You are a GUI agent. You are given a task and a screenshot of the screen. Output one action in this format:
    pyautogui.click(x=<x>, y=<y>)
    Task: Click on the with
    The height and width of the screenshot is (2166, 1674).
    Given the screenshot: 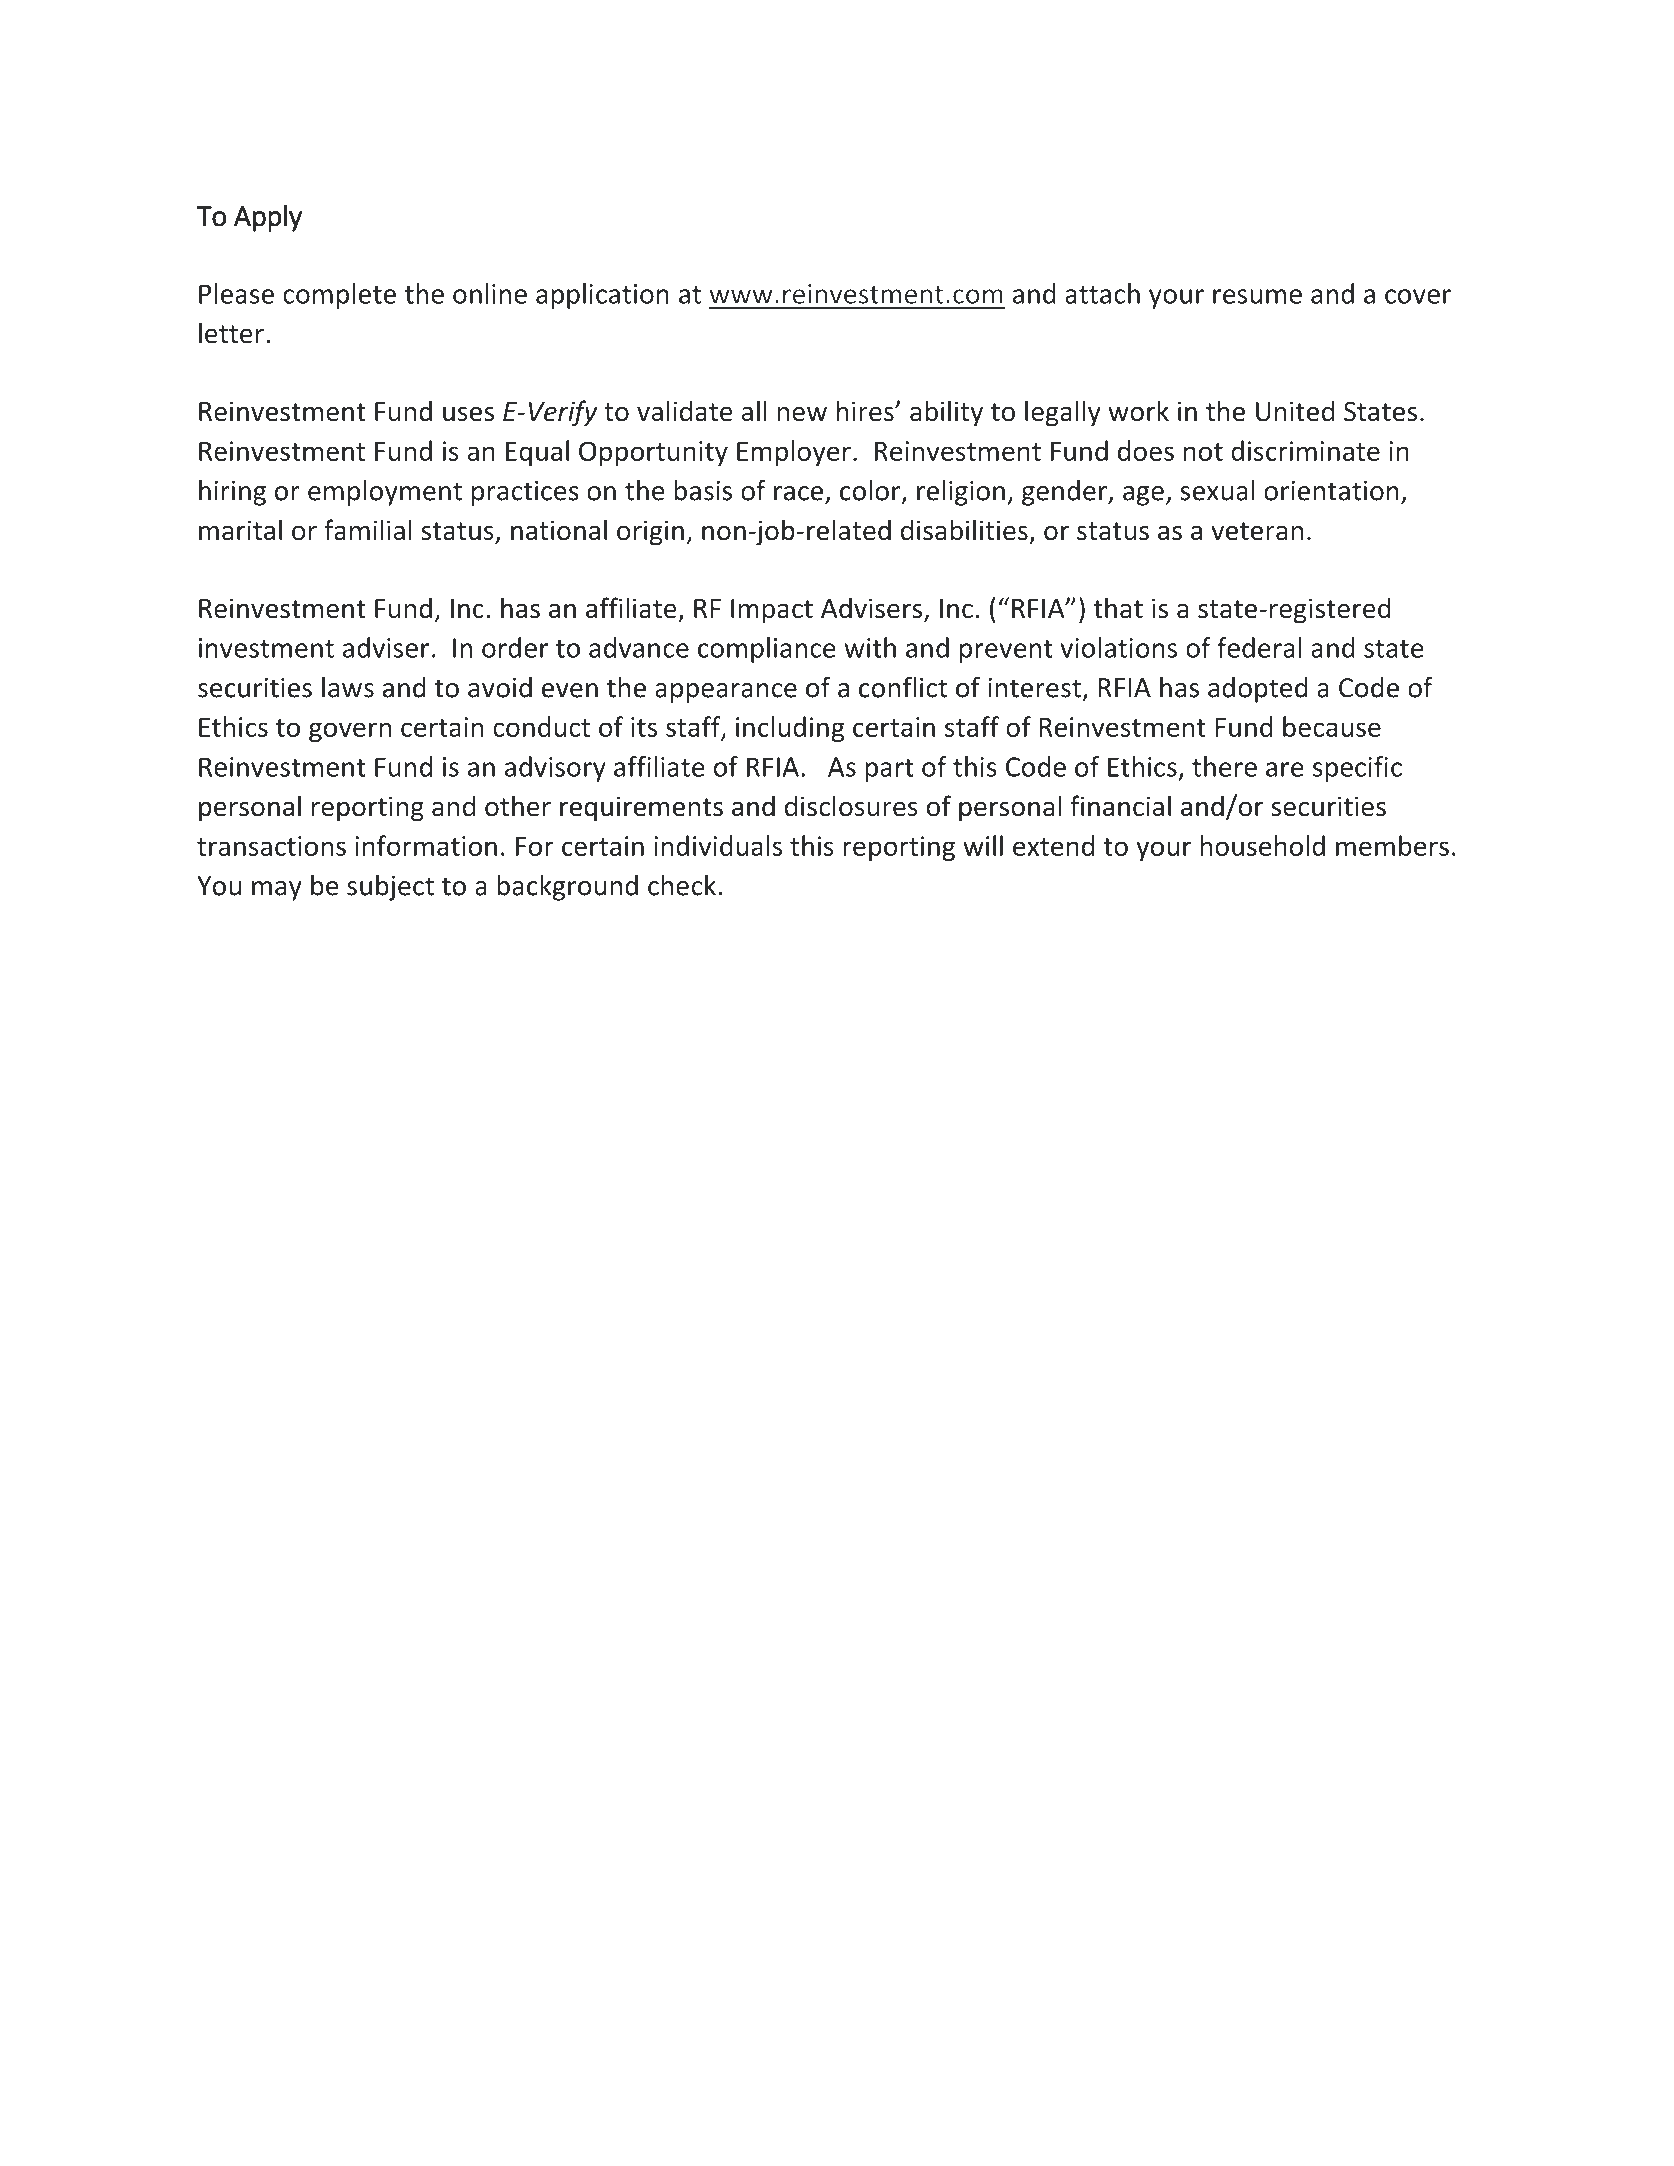 What is the action you would take?
    pyautogui.click(x=870, y=647)
